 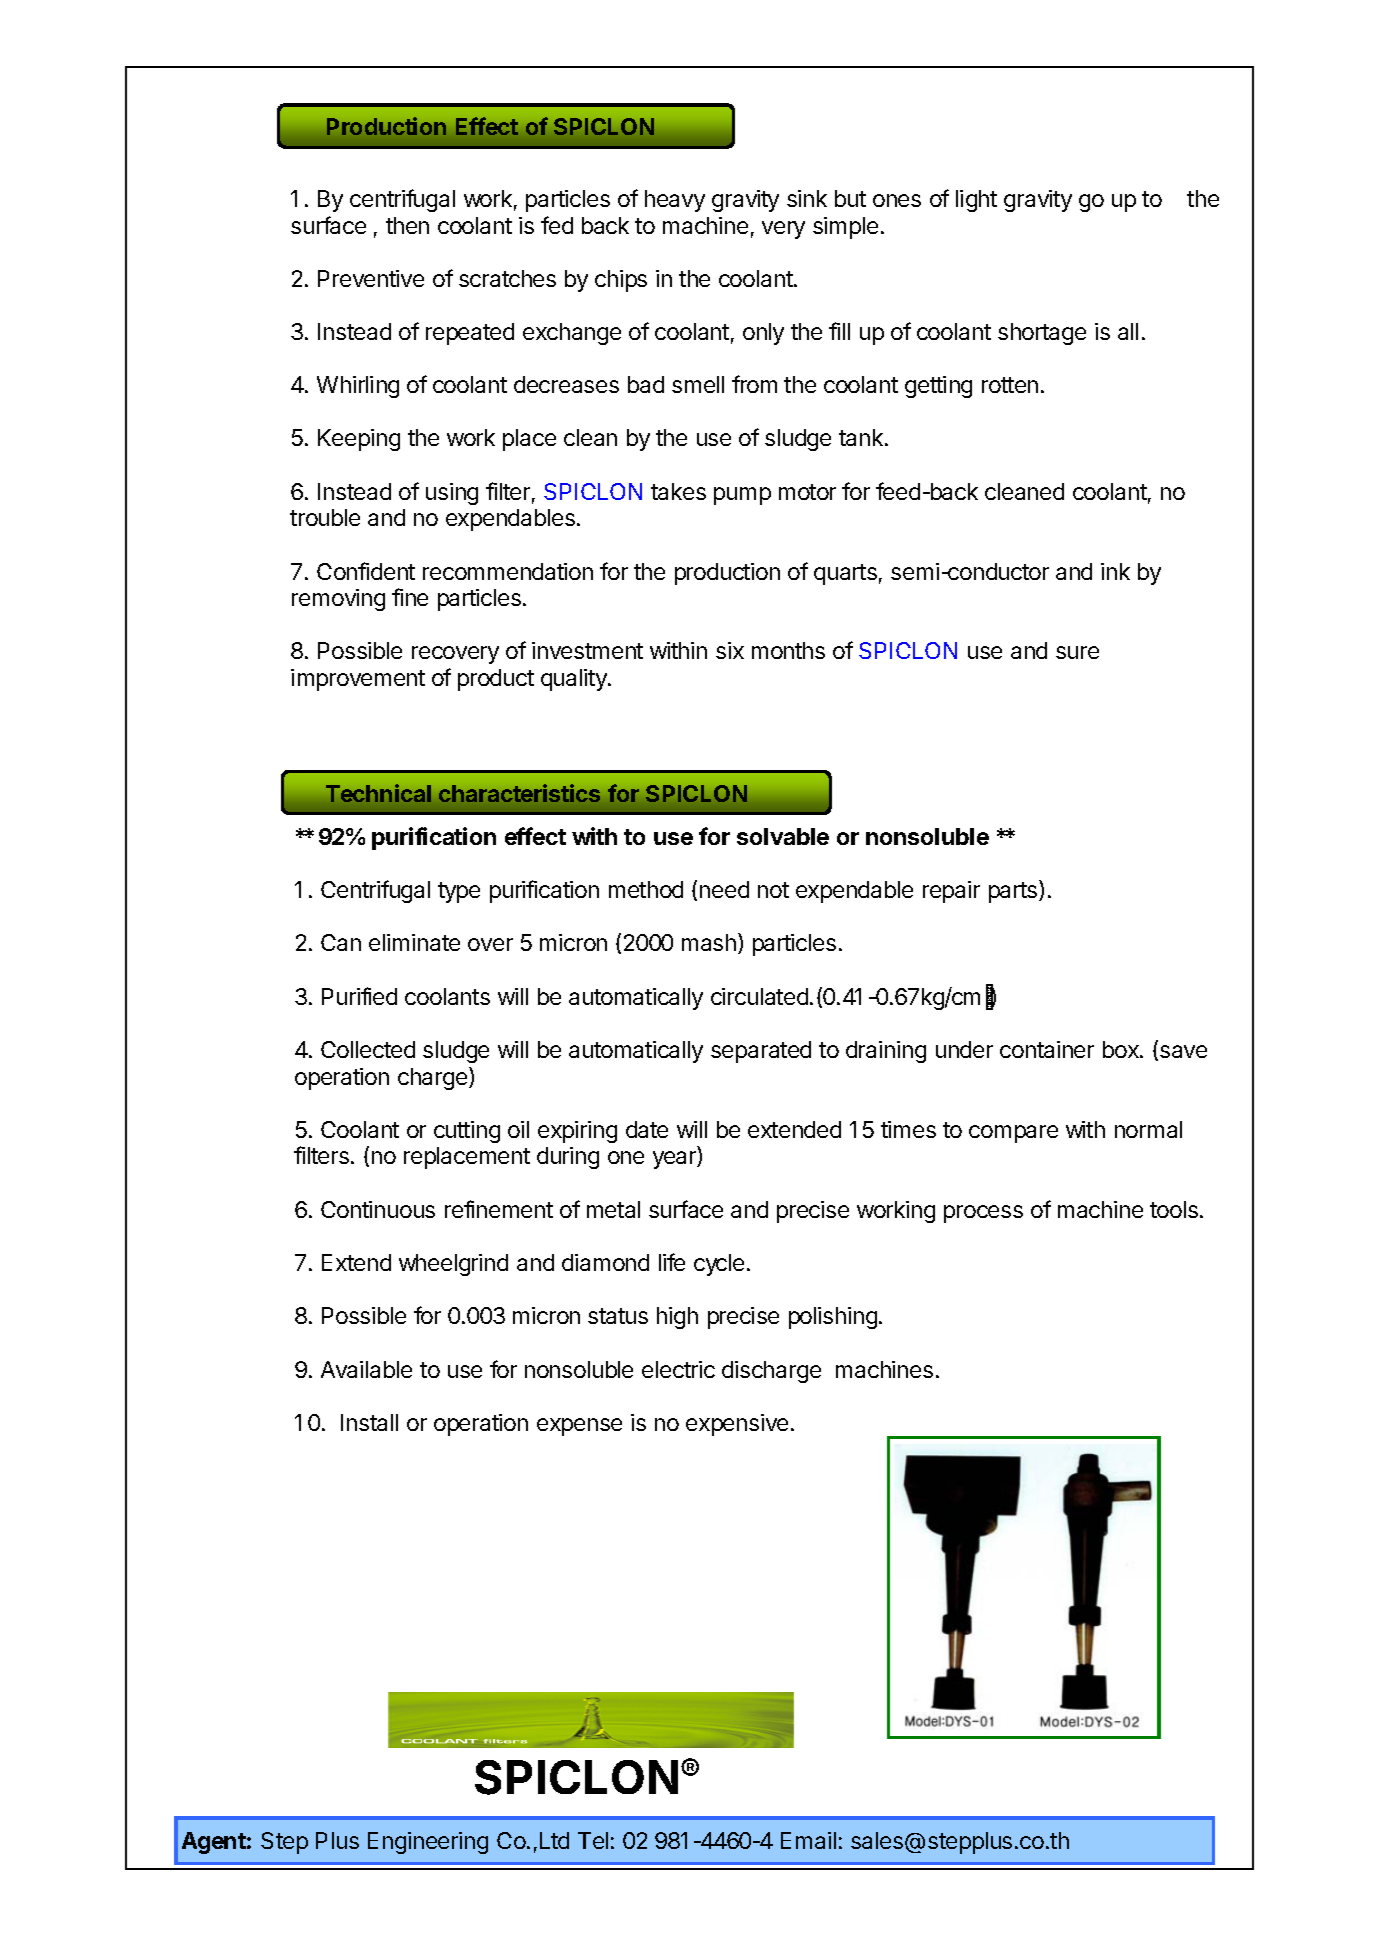 I want to click on sink, so click(x=807, y=198).
